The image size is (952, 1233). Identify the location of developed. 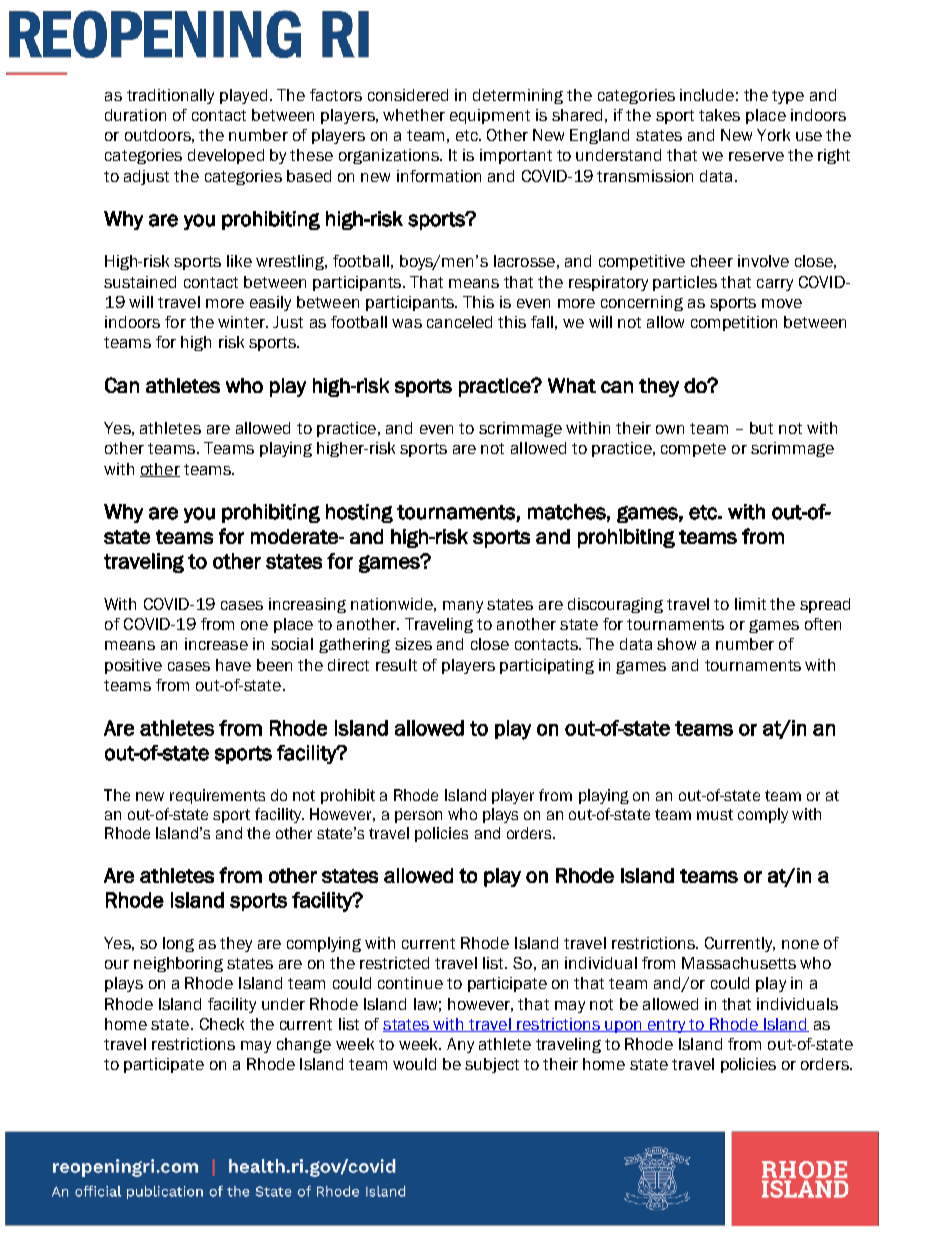
(226, 156).
